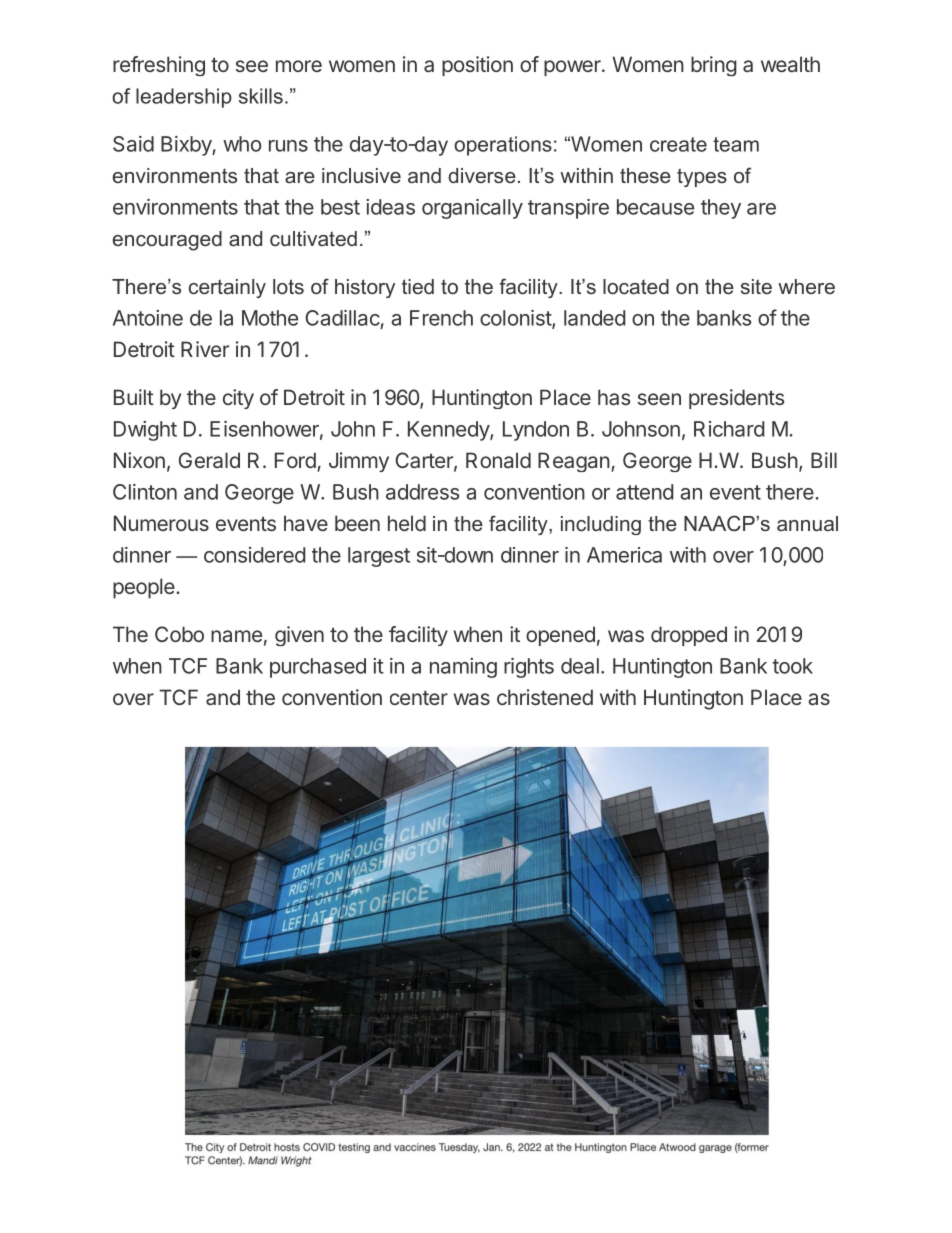 This screenshot has height=1233, width=952. What do you see at coordinates (184, 98) in the screenshot?
I see `leadership` at bounding box center [184, 98].
